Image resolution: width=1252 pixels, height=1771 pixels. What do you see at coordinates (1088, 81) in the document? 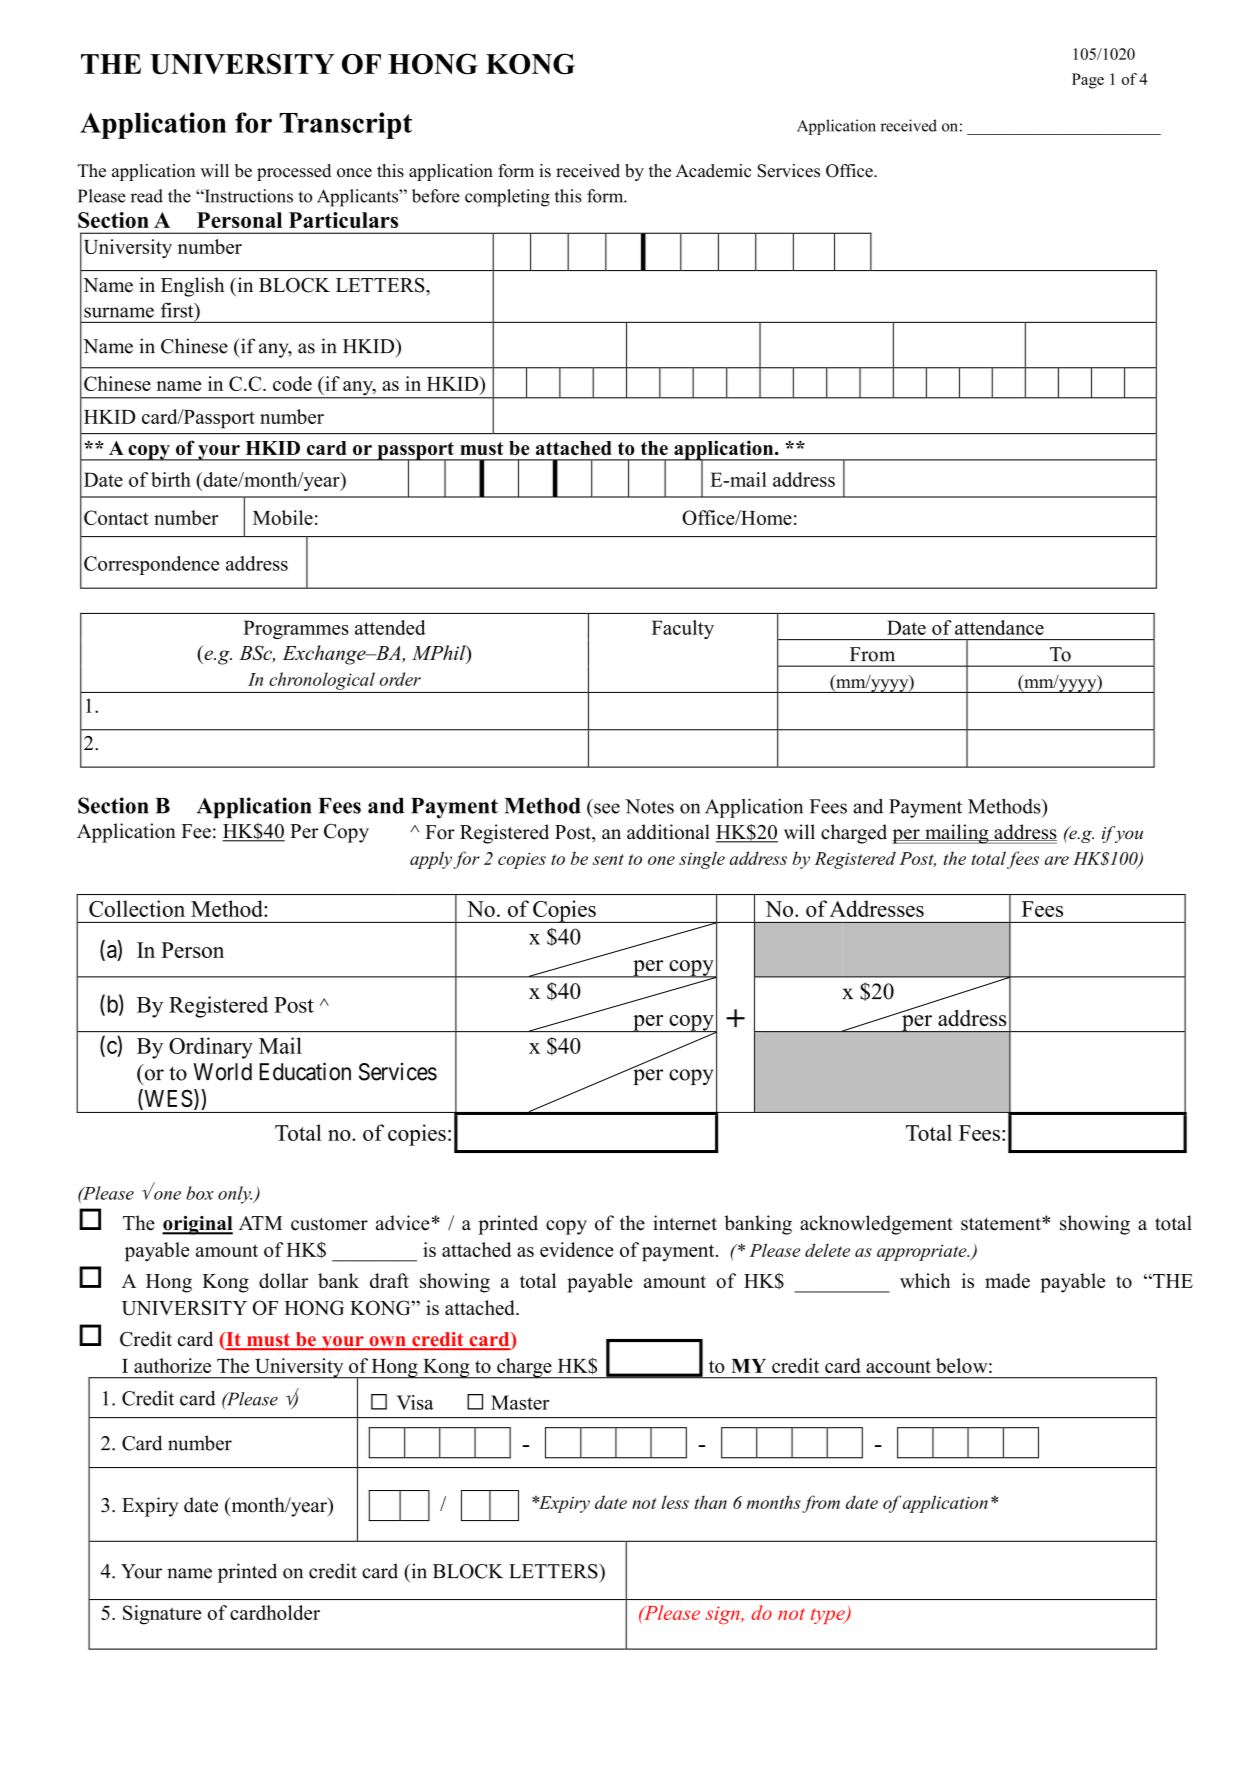
I see `Page` at bounding box center [1088, 81].
